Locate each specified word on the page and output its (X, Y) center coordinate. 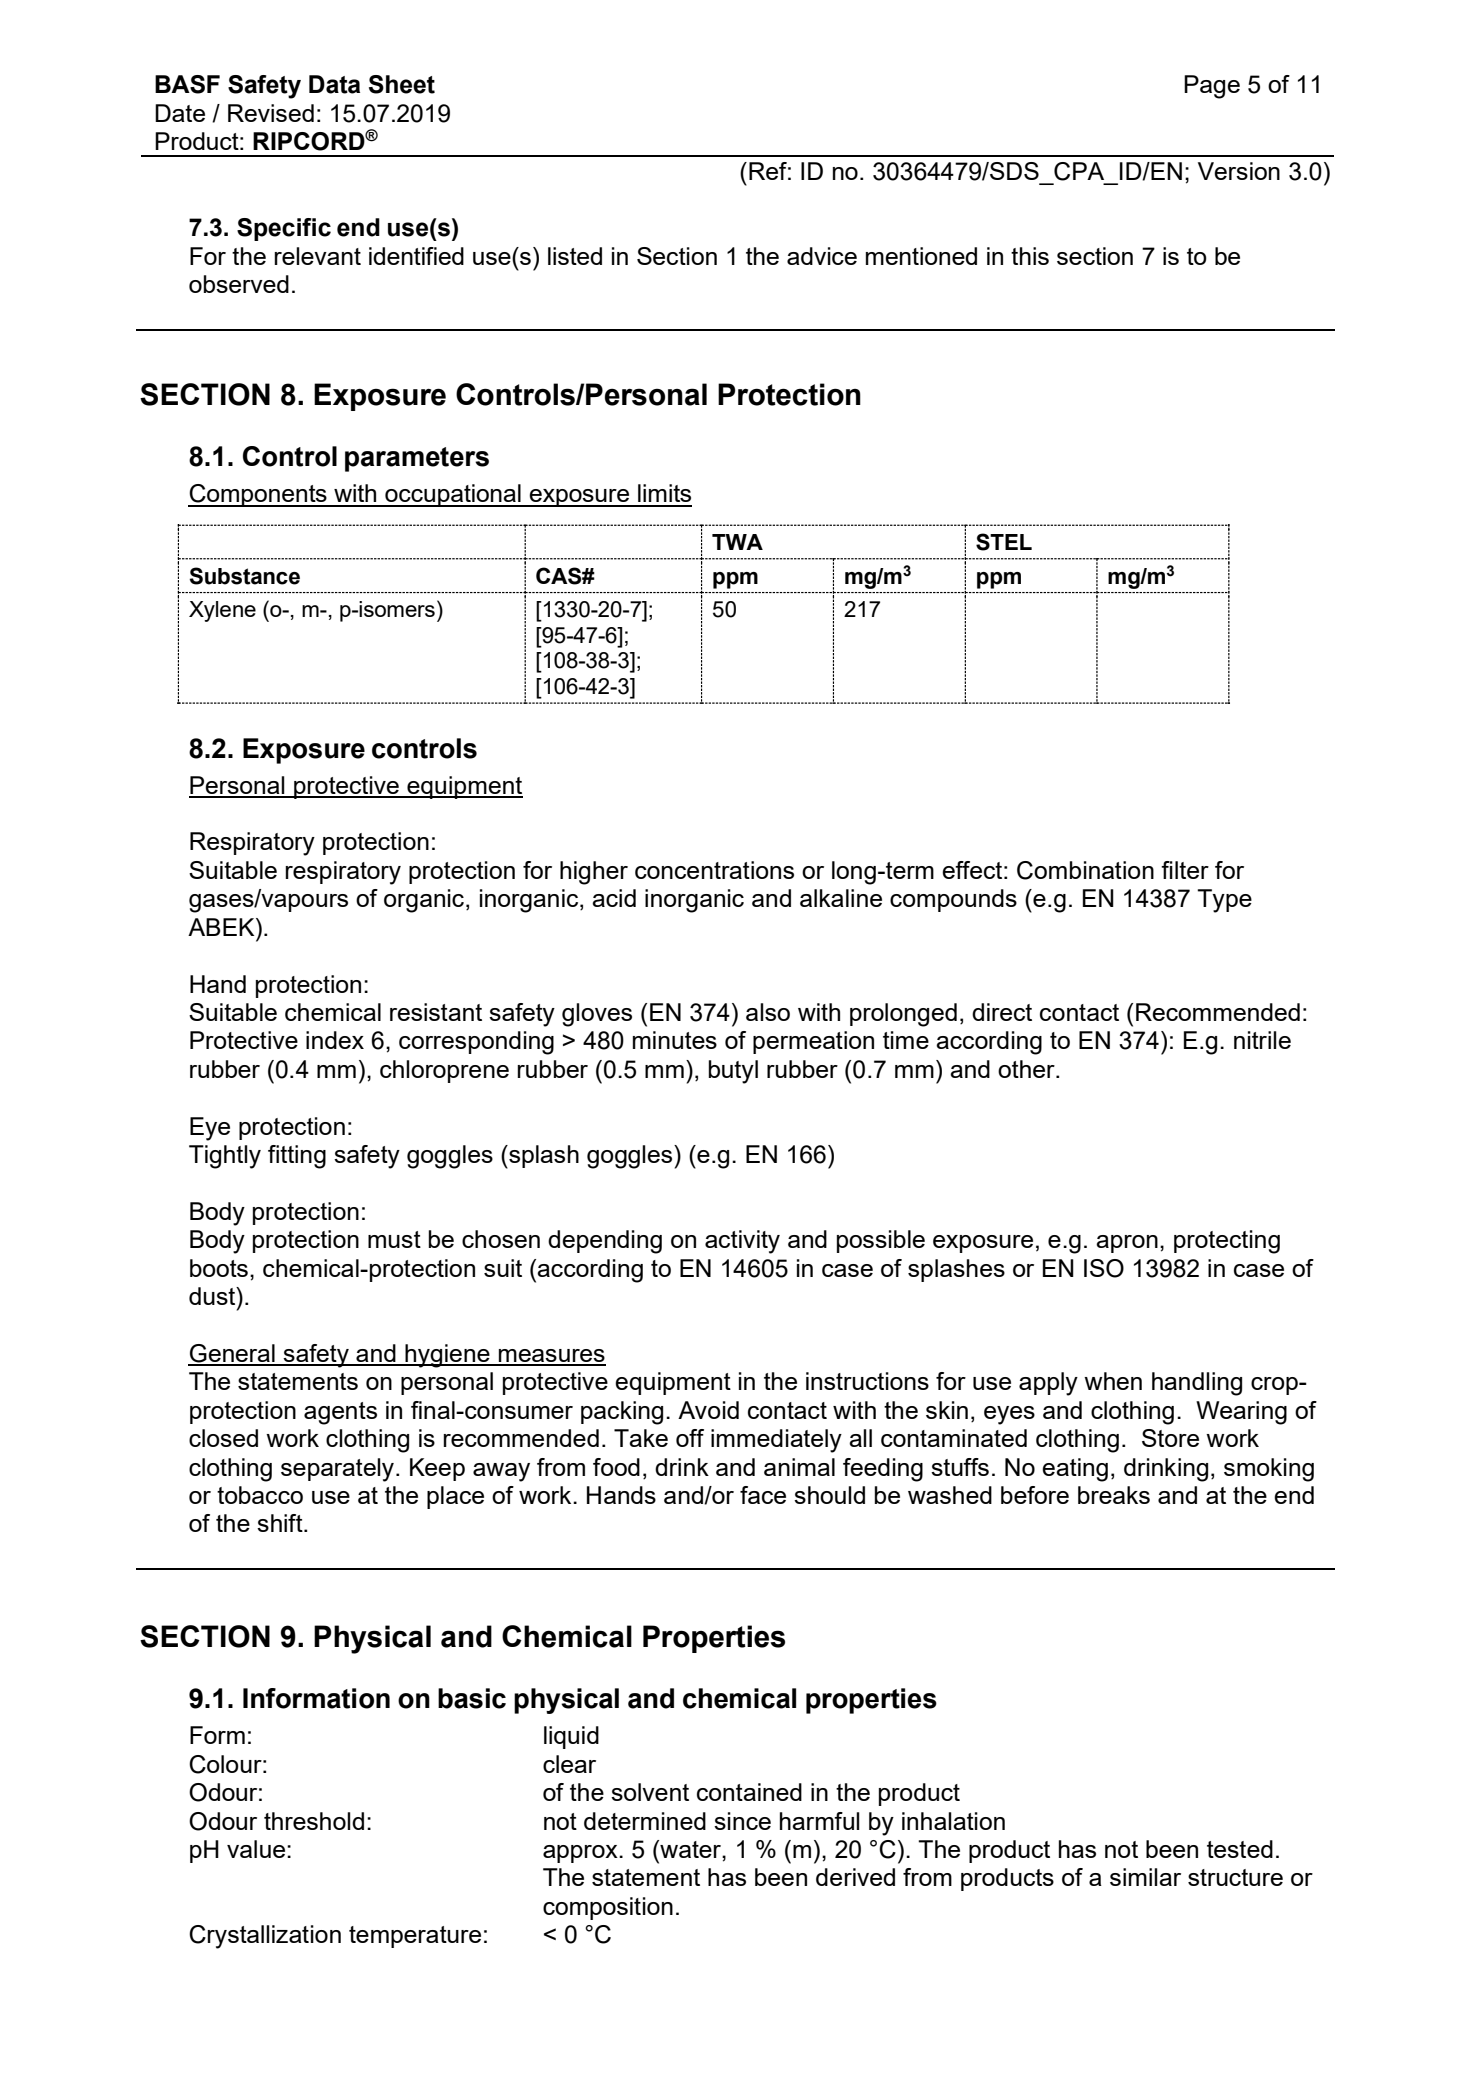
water (690, 1849)
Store (1170, 1438)
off (690, 1438)
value (257, 1849)
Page (1212, 87)
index (335, 1040)
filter (1185, 870)
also (768, 1012)
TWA (737, 542)
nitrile (1262, 1040)
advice (822, 256)
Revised (271, 113)
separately (339, 1470)
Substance (244, 576)
